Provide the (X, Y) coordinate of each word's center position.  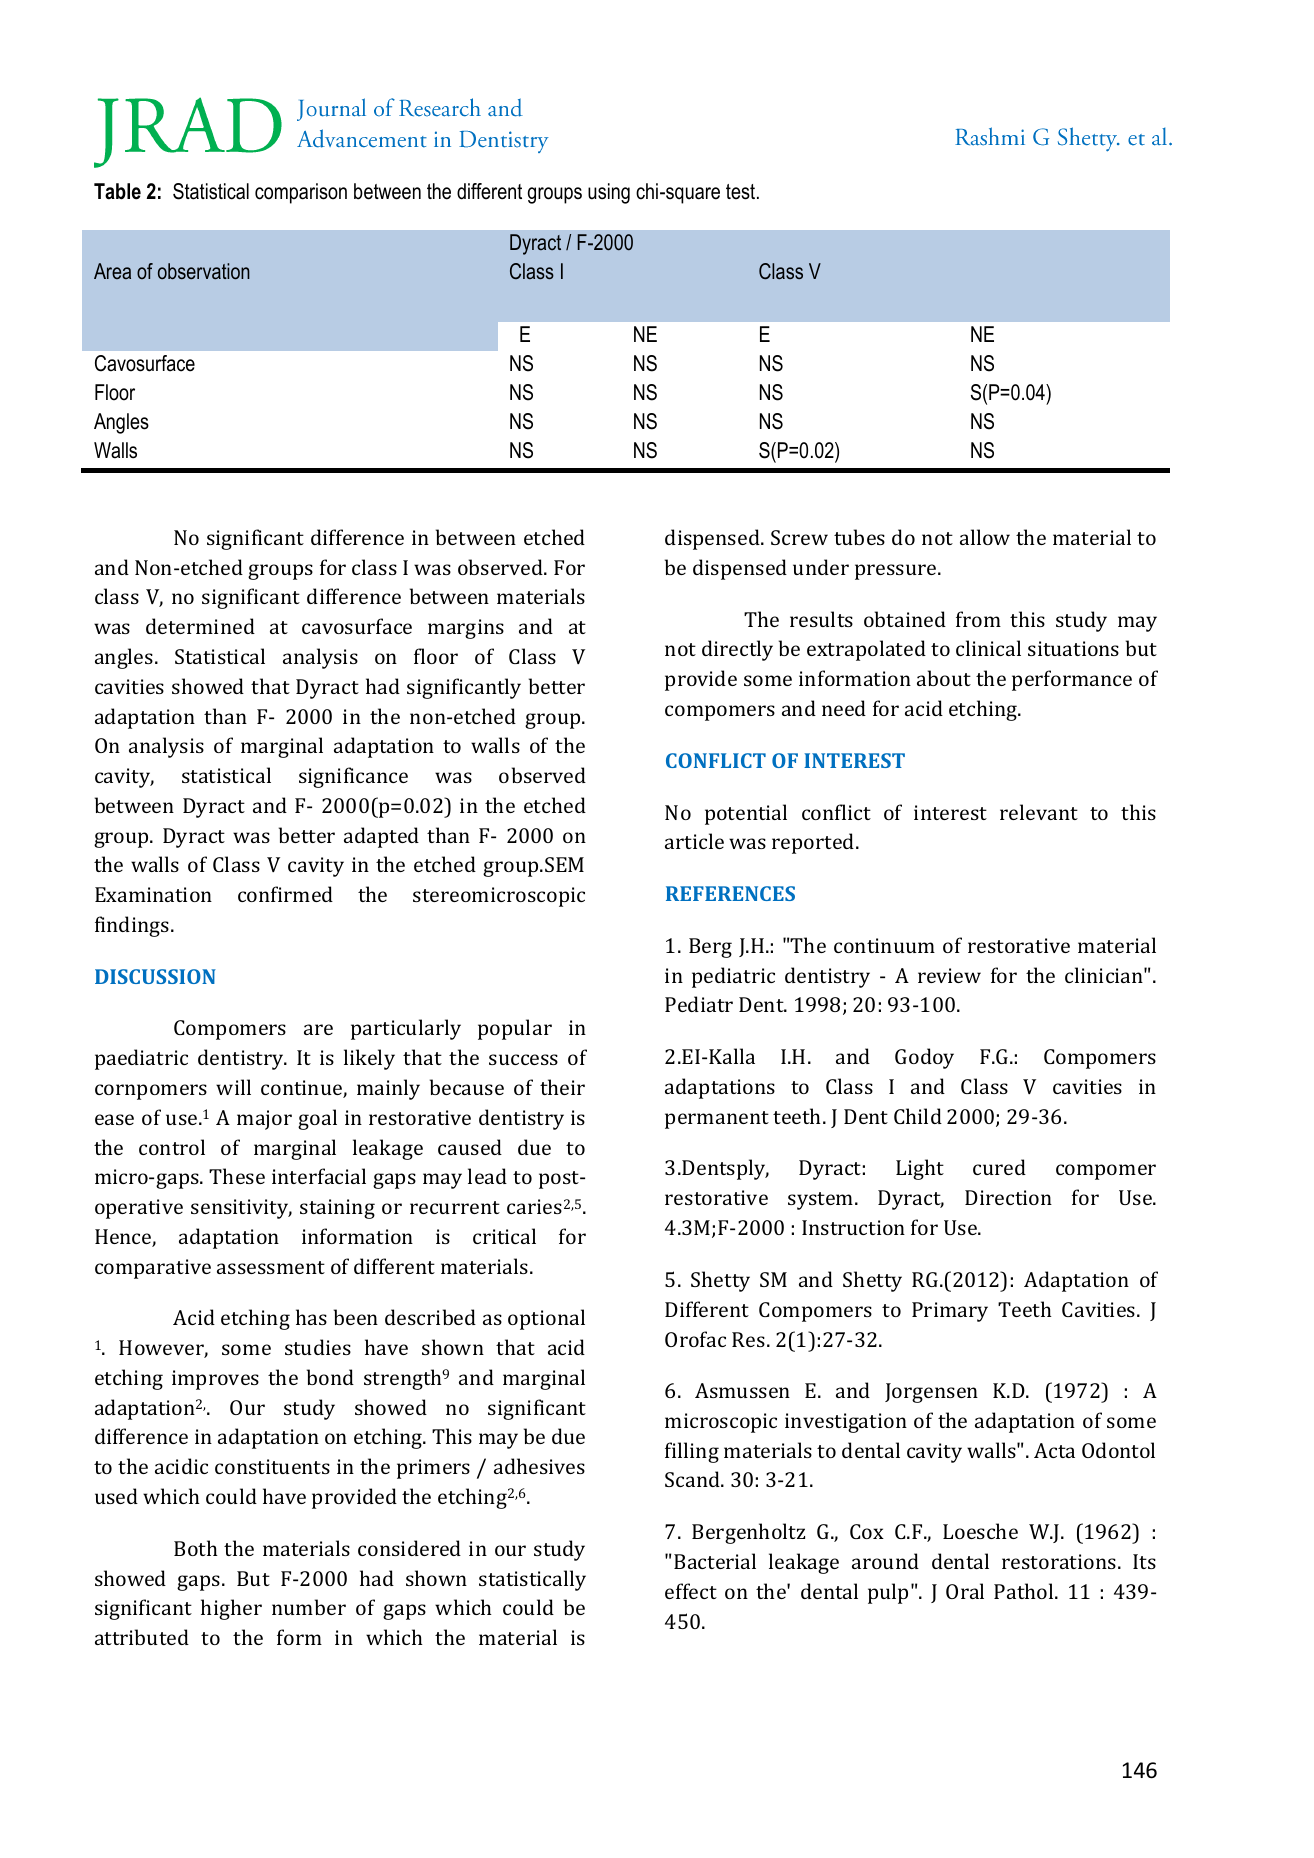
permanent (717, 1120)
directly (737, 650)
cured (999, 1167)
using (609, 193)
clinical (988, 648)
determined (200, 626)
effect (691, 1591)
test (740, 192)
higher (231, 1609)
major (264, 1120)
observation (204, 271)
